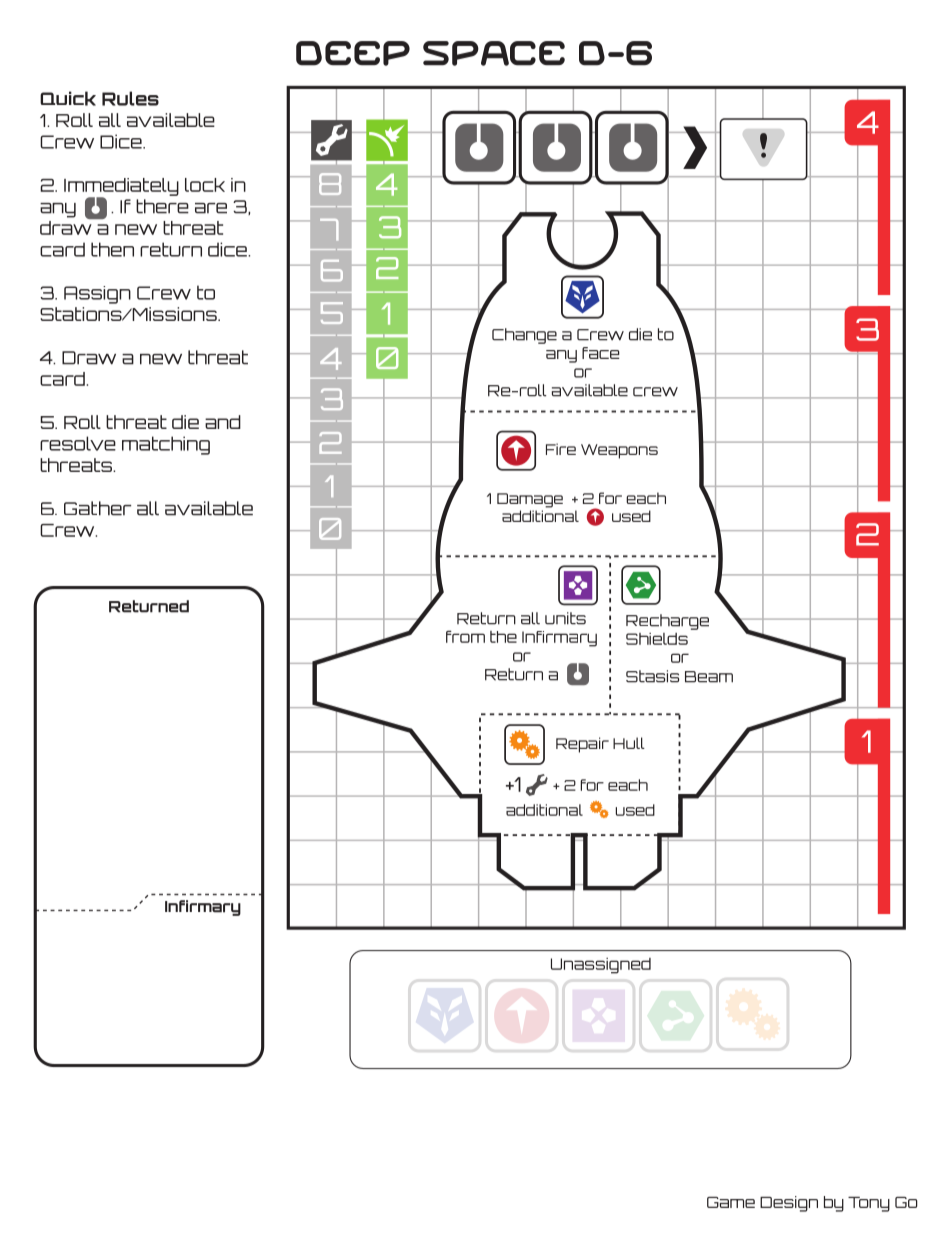 This screenshot has width=952, height=1233. I want to click on Game, so click(731, 1202).
